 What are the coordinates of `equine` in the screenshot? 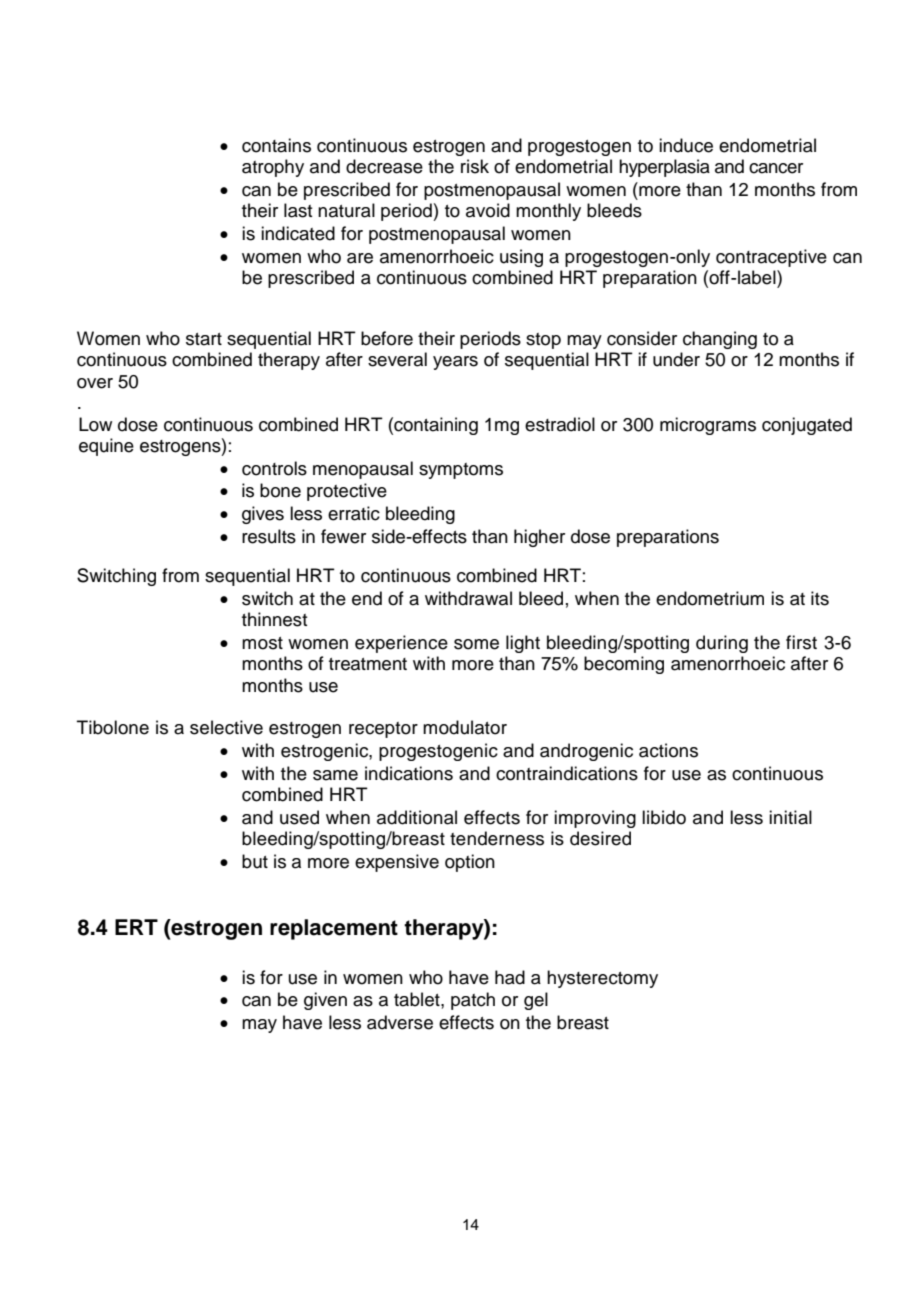 It's located at (106, 447).
